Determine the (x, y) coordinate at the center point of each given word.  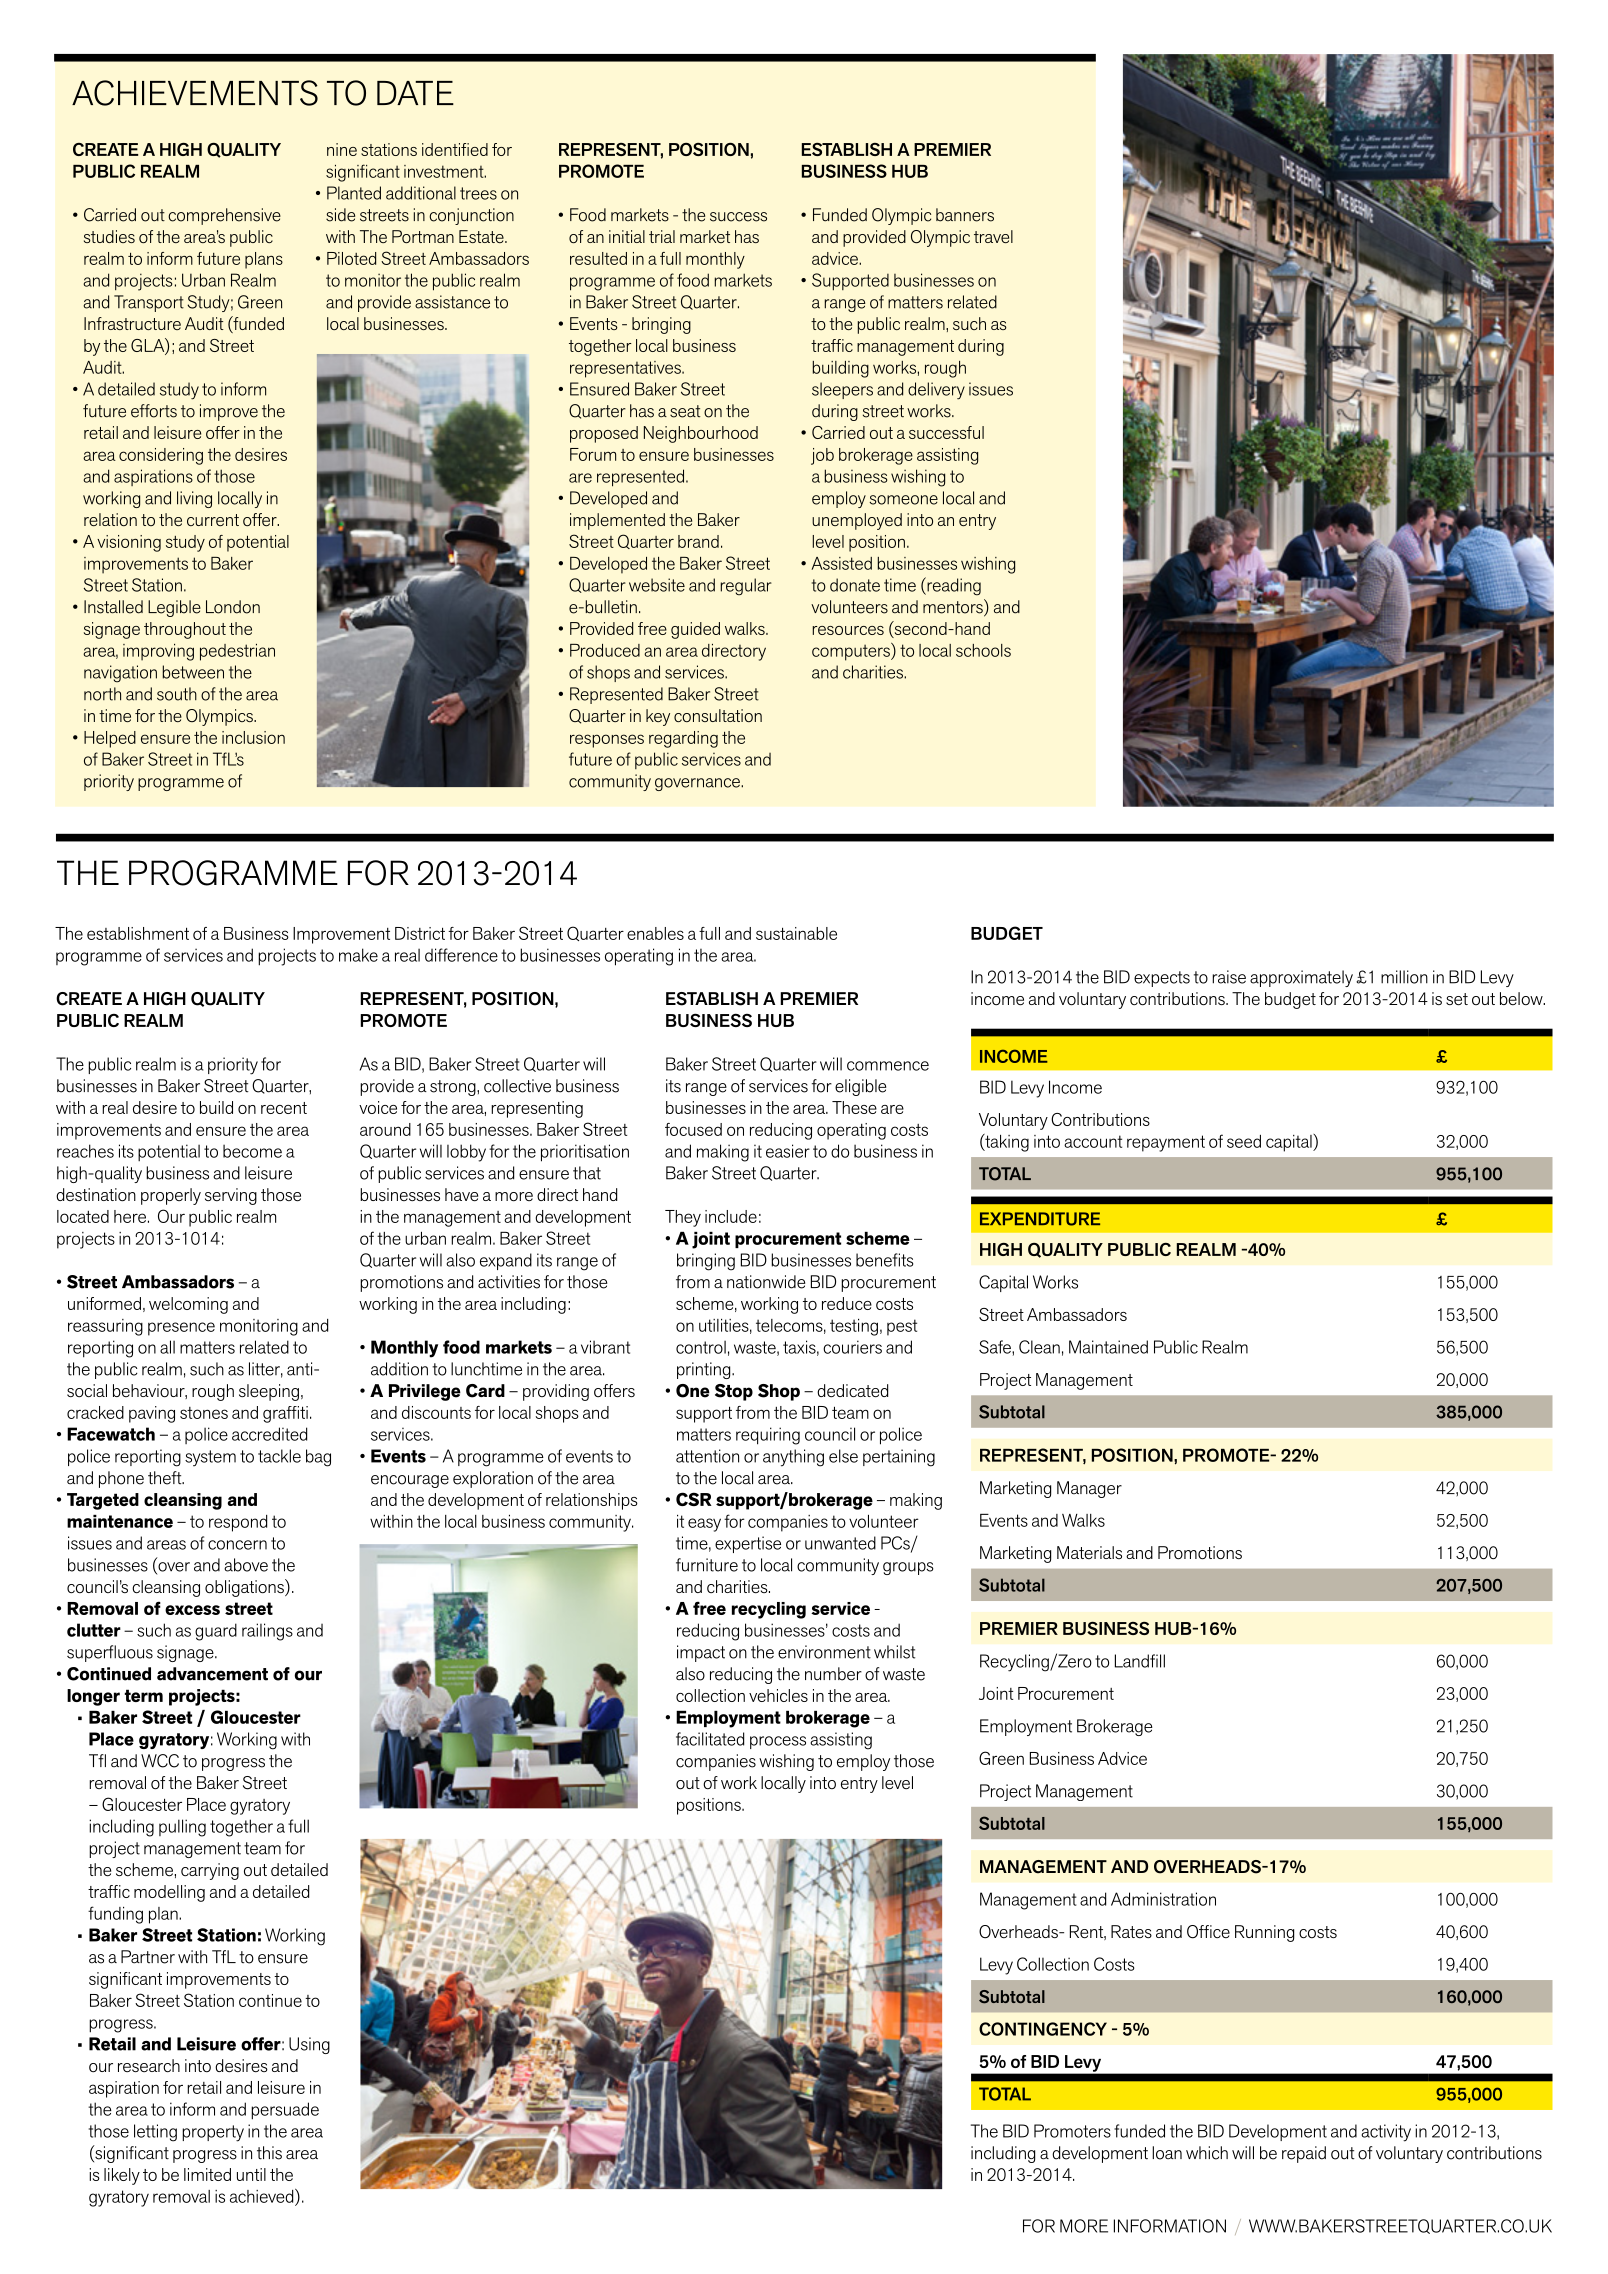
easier (788, 1151)
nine (342, 149)
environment (824, 1652)
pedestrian (237, 652)
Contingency (1043, 2029)
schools (983, 650)
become (252, 1151)
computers (852, 652)
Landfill (1140, 1661)
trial (662, 236)
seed (1244, 1141)
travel (993, 236)
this (269, 2153)
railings (267, 1632)
